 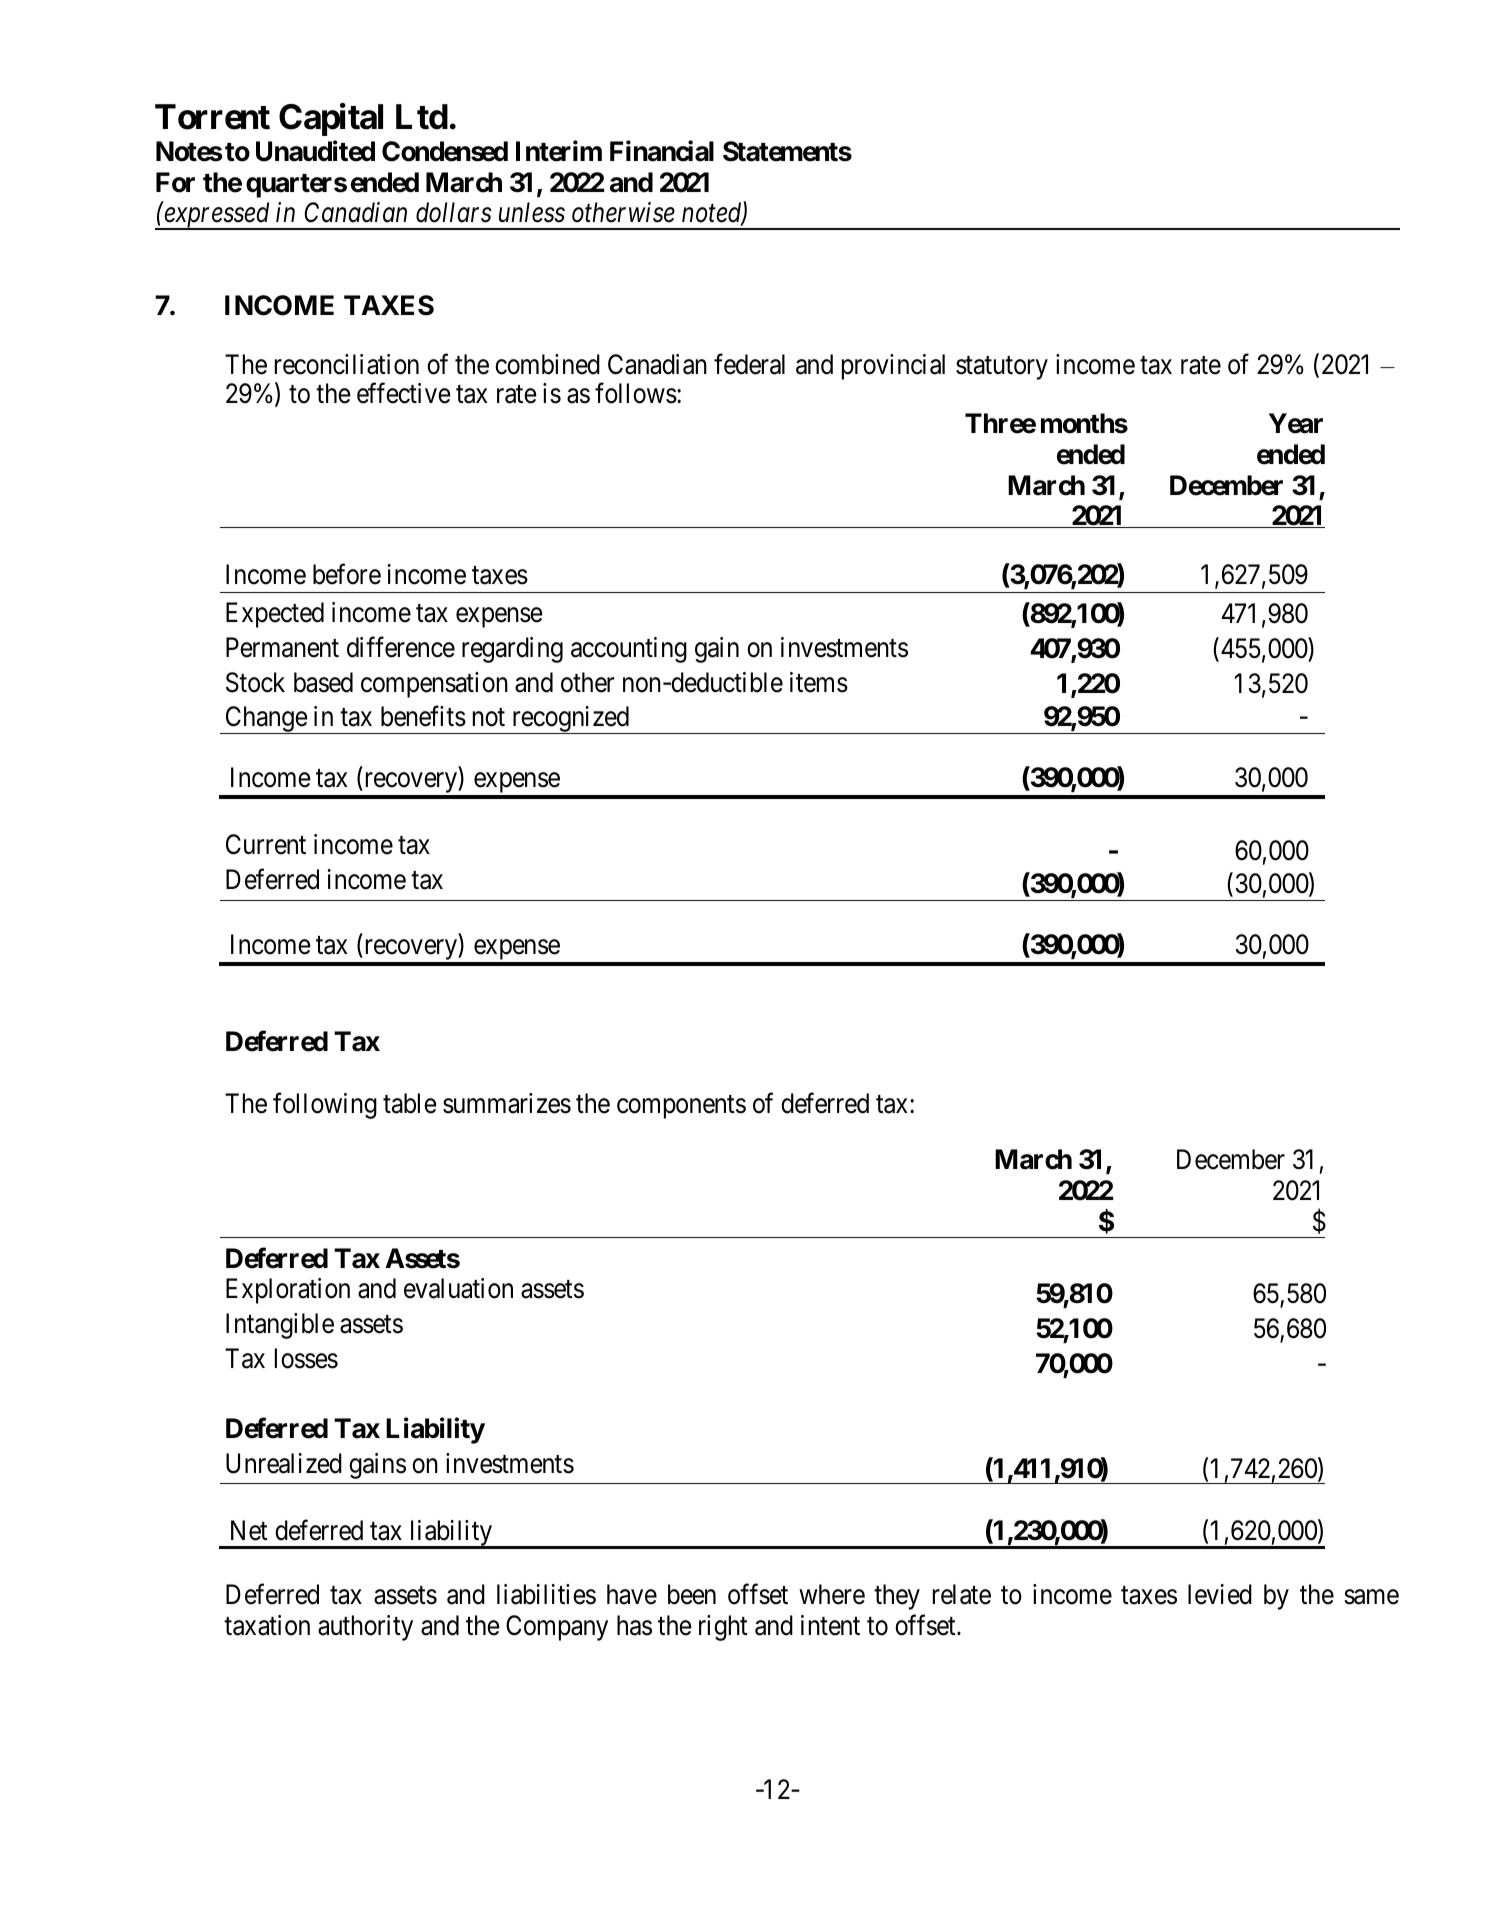 I want to click on following, so click(x=325, y=1105).
